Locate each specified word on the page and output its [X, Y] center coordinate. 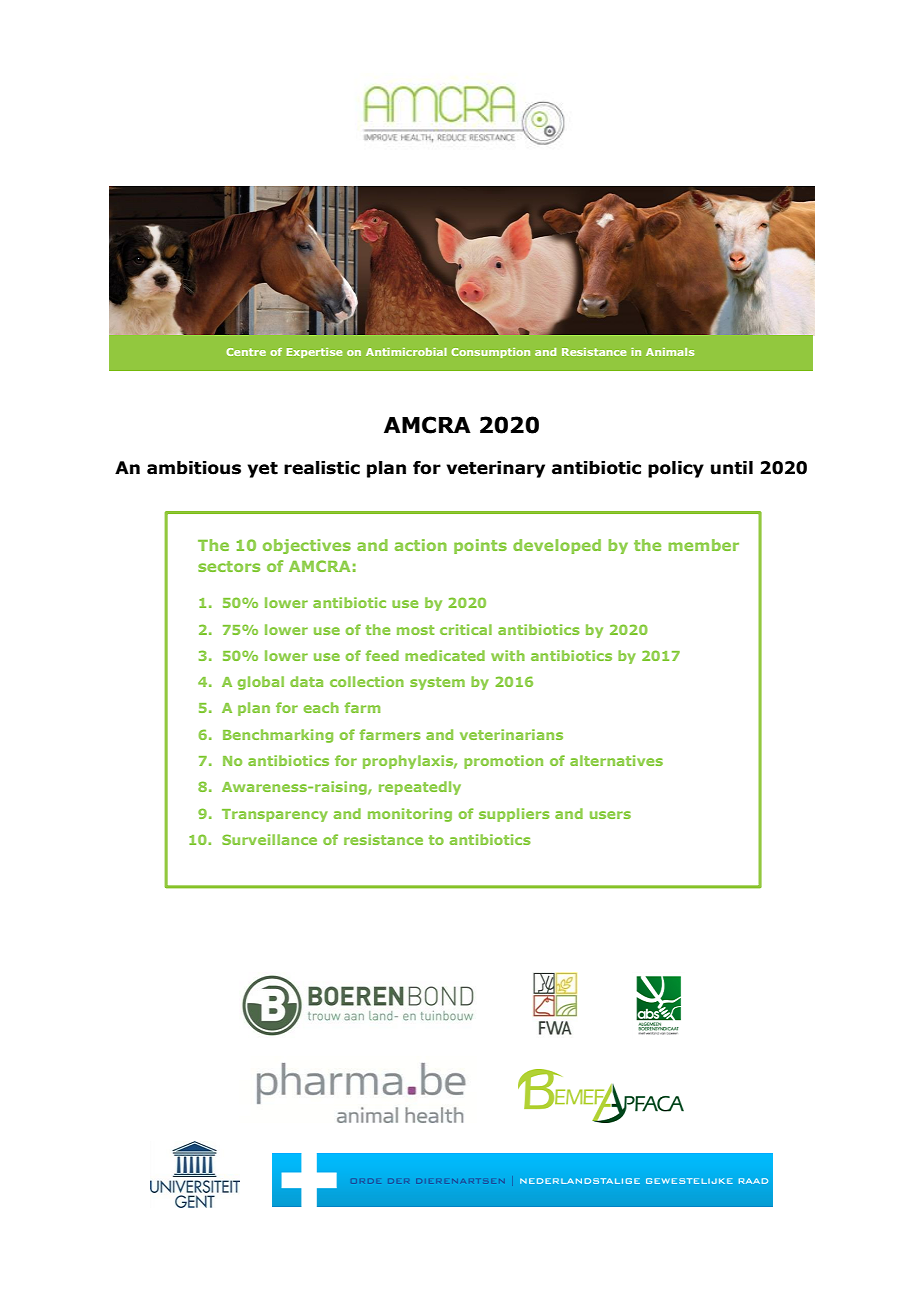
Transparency [275, 815]
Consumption [490, 353]
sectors [229, 566]
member [704, 545]
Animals [670, 352]
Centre [246, 352]
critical [466, 629]
